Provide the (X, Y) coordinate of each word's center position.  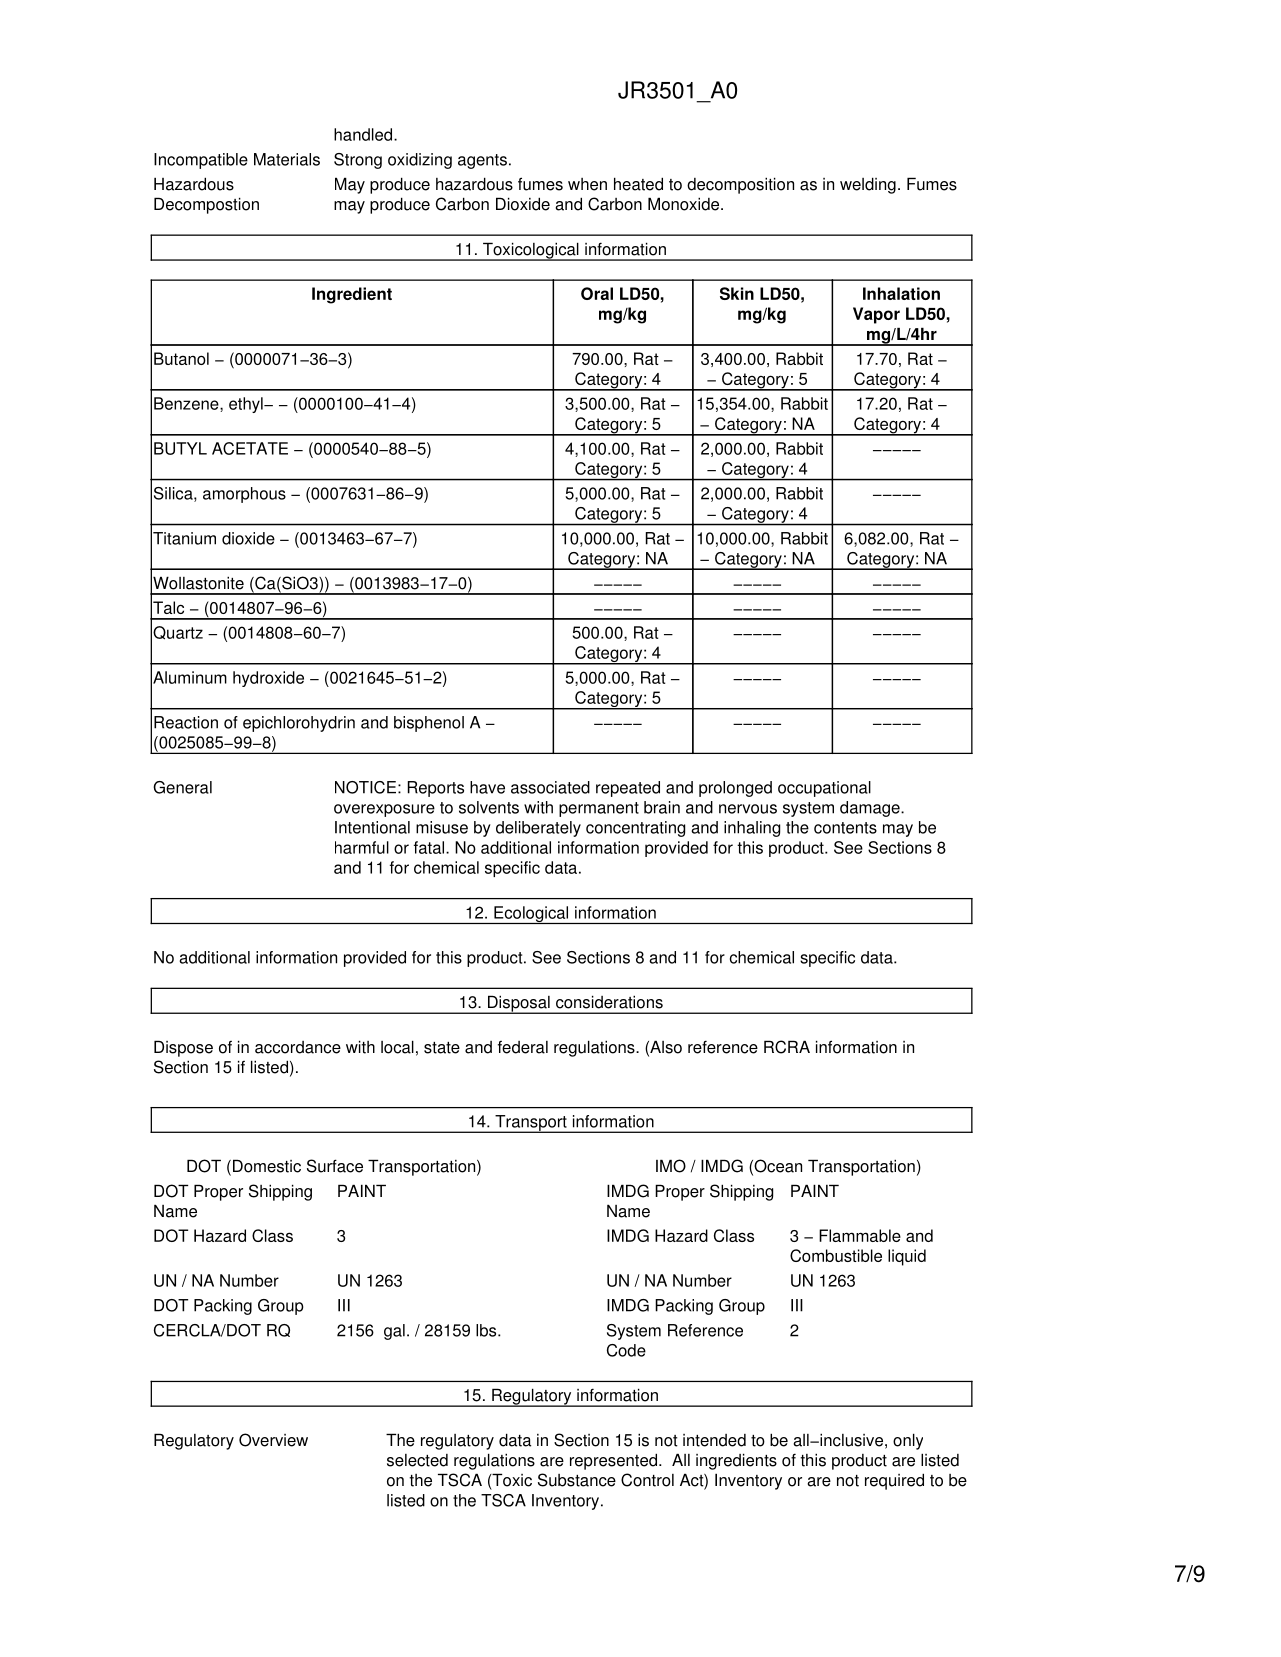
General (182, 787)
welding (868, 185)
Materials (287, 159)
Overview (273, 1440)
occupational (824, 789)
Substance (577, 1480)
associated (550, 787)
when (587, 184)
